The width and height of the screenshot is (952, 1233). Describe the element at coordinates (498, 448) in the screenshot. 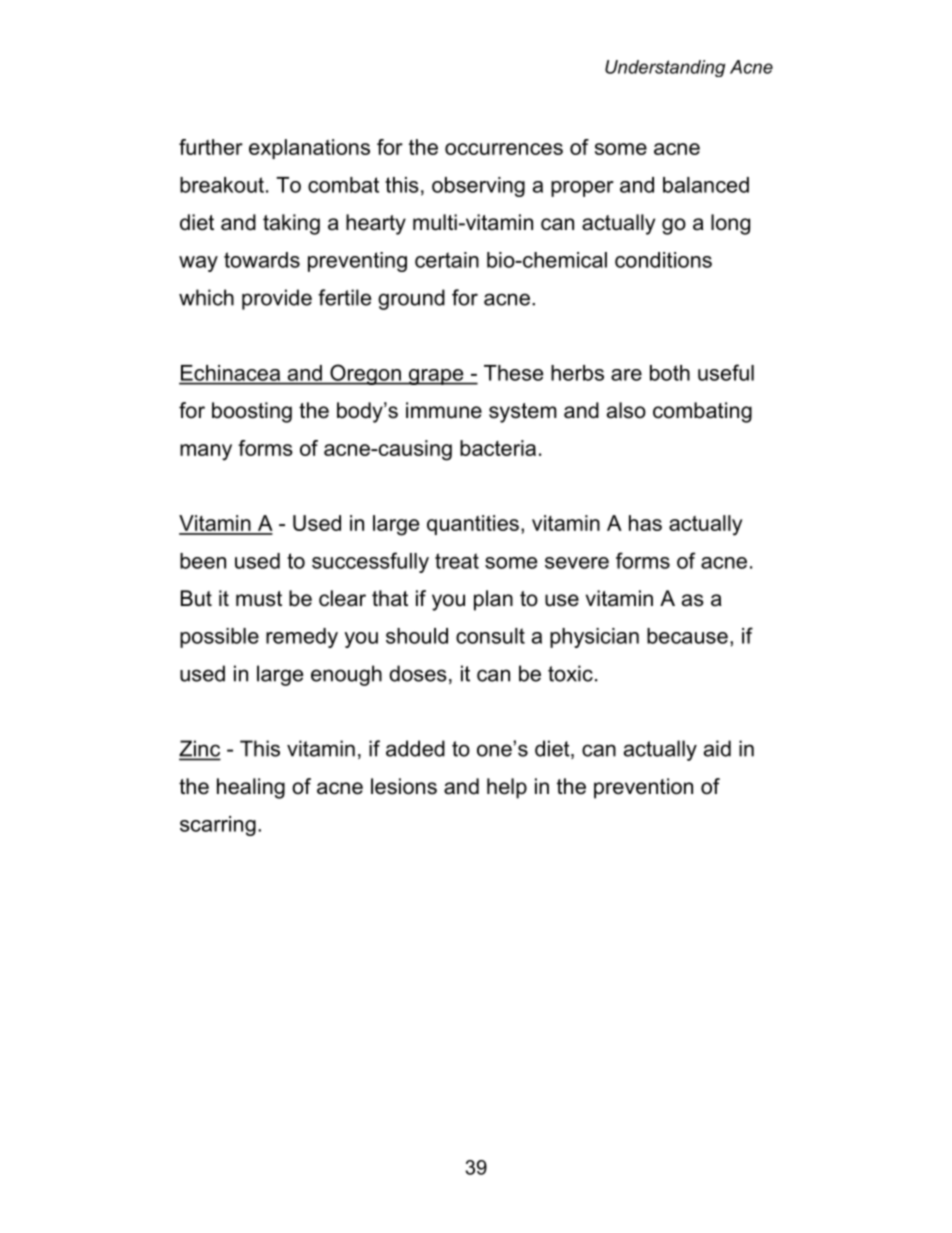

I see `bacteria` at that location.
